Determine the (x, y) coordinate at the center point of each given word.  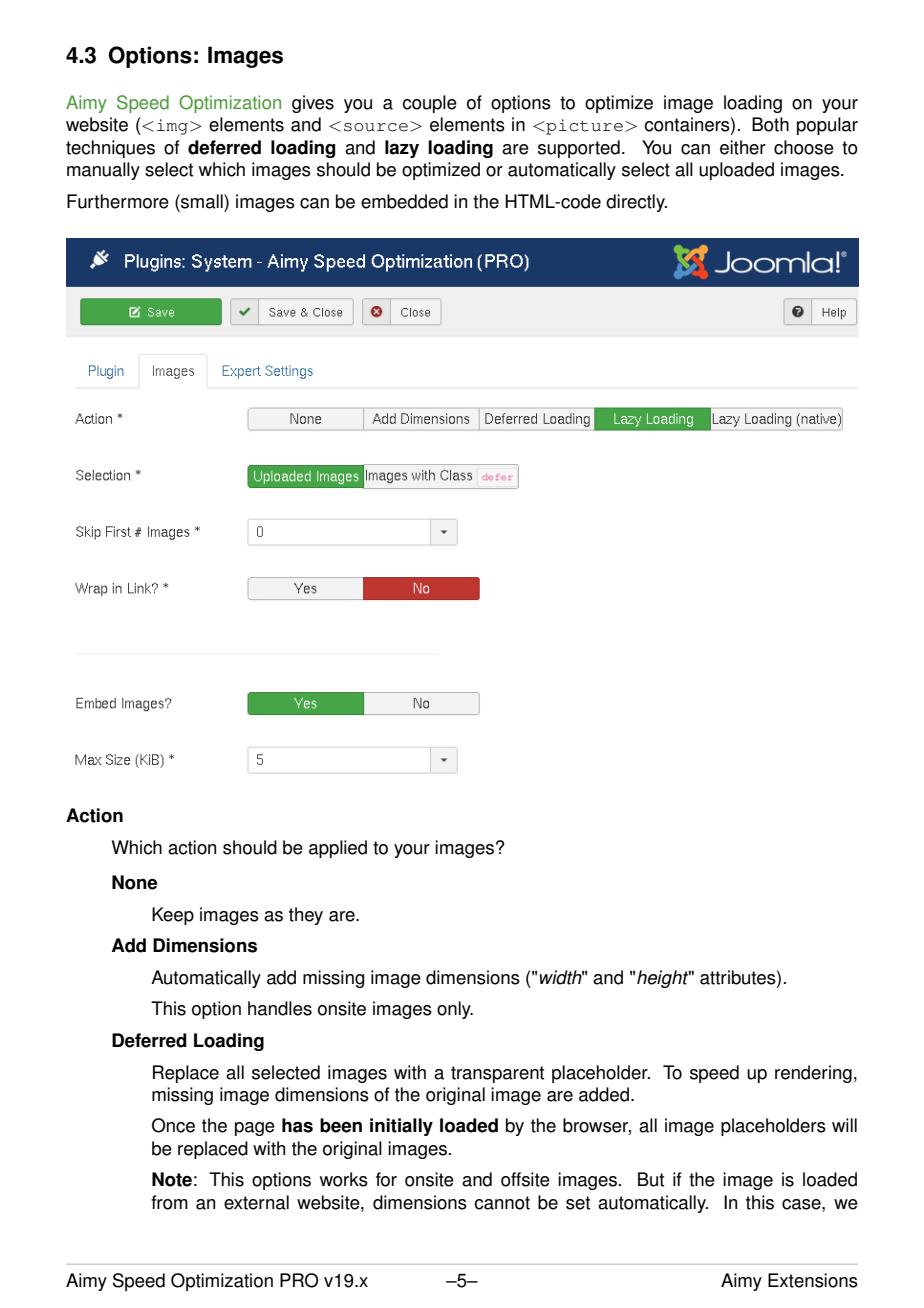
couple (429, 104)
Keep (173, 916)
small (202, 201)
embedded (404, 201)
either (743, 147)
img (174, 127)
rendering (813, 1074)
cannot (502, 1203)
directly (636, 203)
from (169, 1202)
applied (338, 849)
